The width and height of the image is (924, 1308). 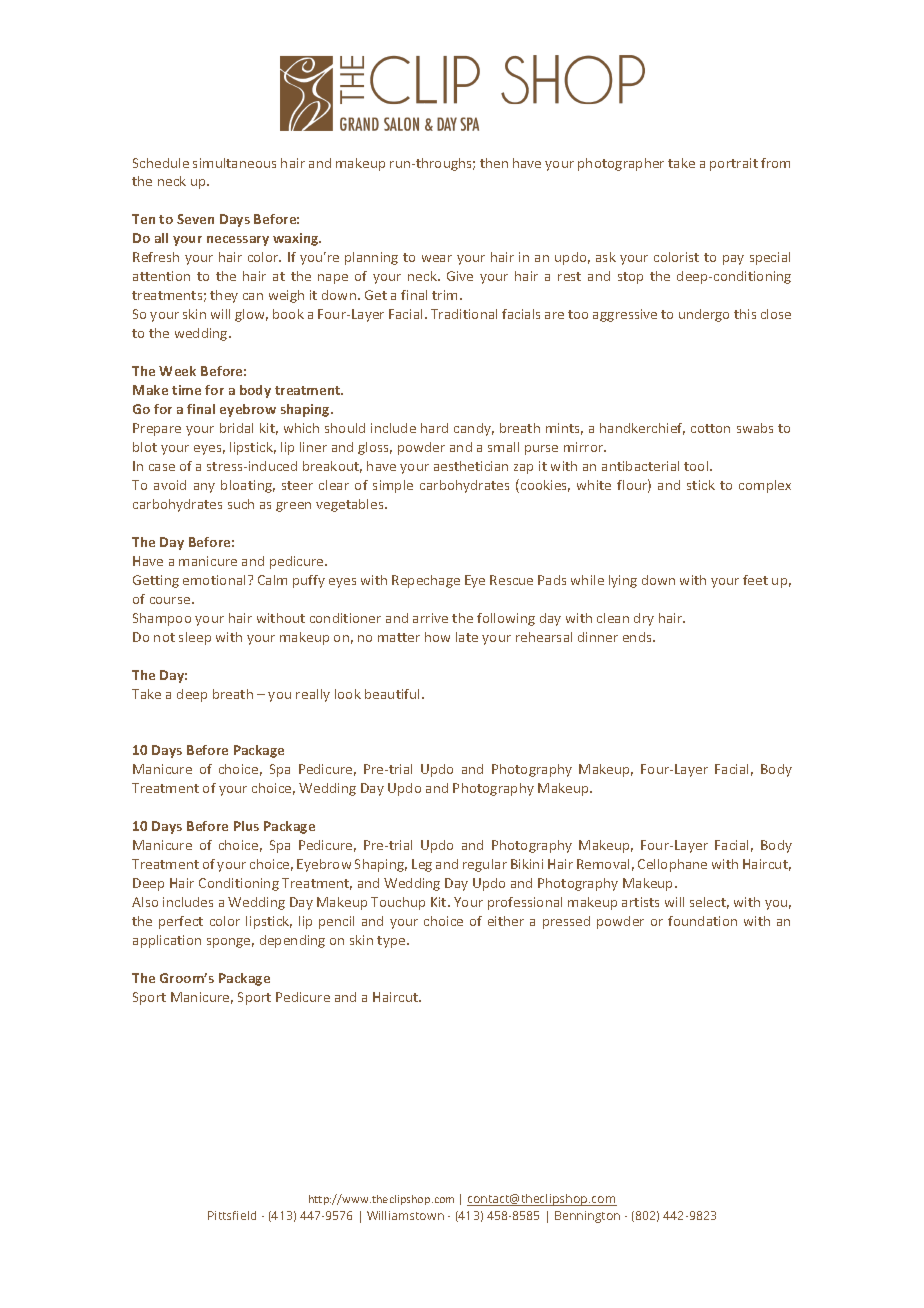 I want to click on type, so click(x=392, y=942).
